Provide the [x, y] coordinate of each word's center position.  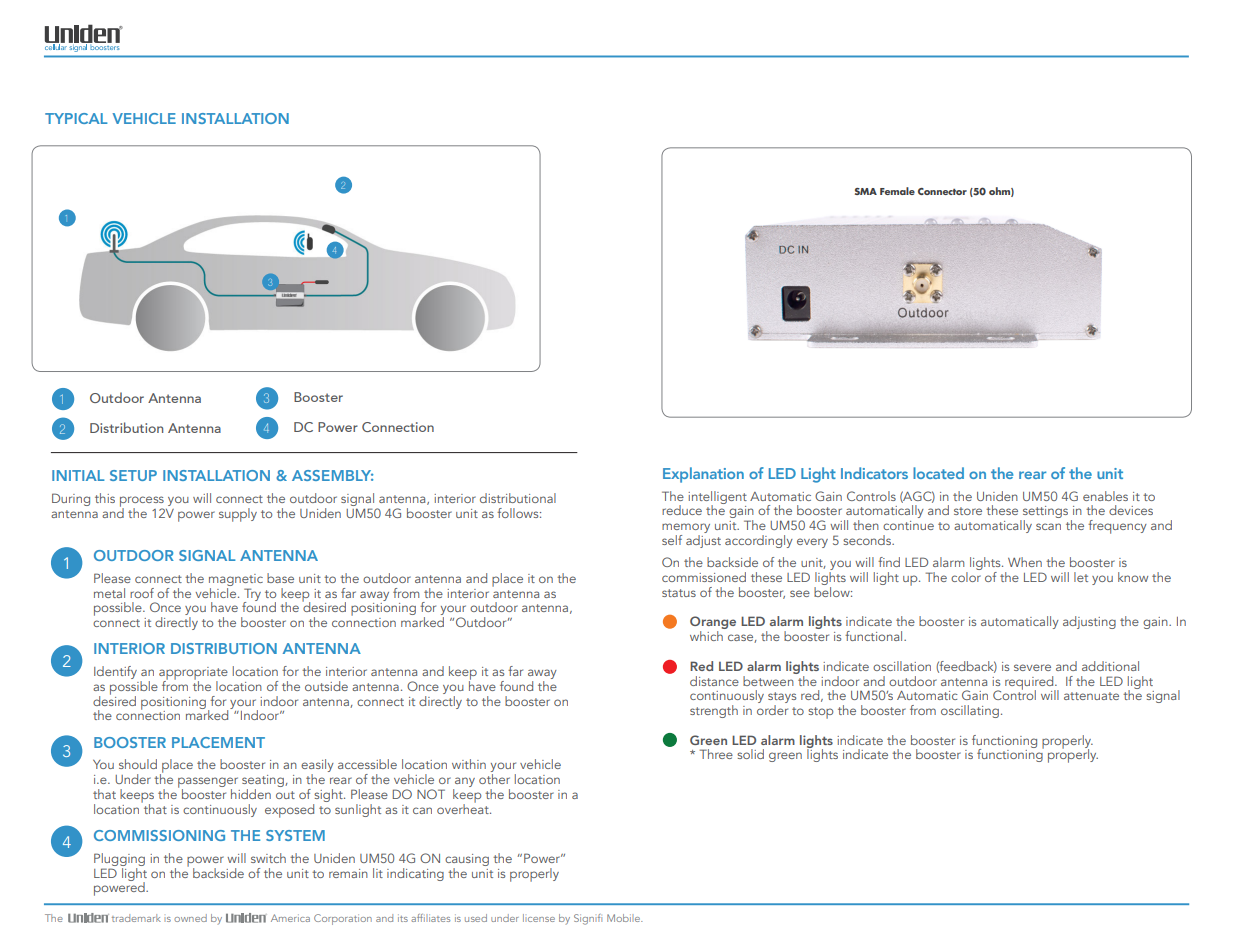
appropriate [193, 674]
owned [190, 918]
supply [238, 515]
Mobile [624, 918]
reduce [682, 510]
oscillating [970, 711]
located [938, 473]
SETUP [133, 475]
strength [714, 711]
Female [897, 191]
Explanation [703, 475]
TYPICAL [76, 118]
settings [1044, 513]
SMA [866, 191]
